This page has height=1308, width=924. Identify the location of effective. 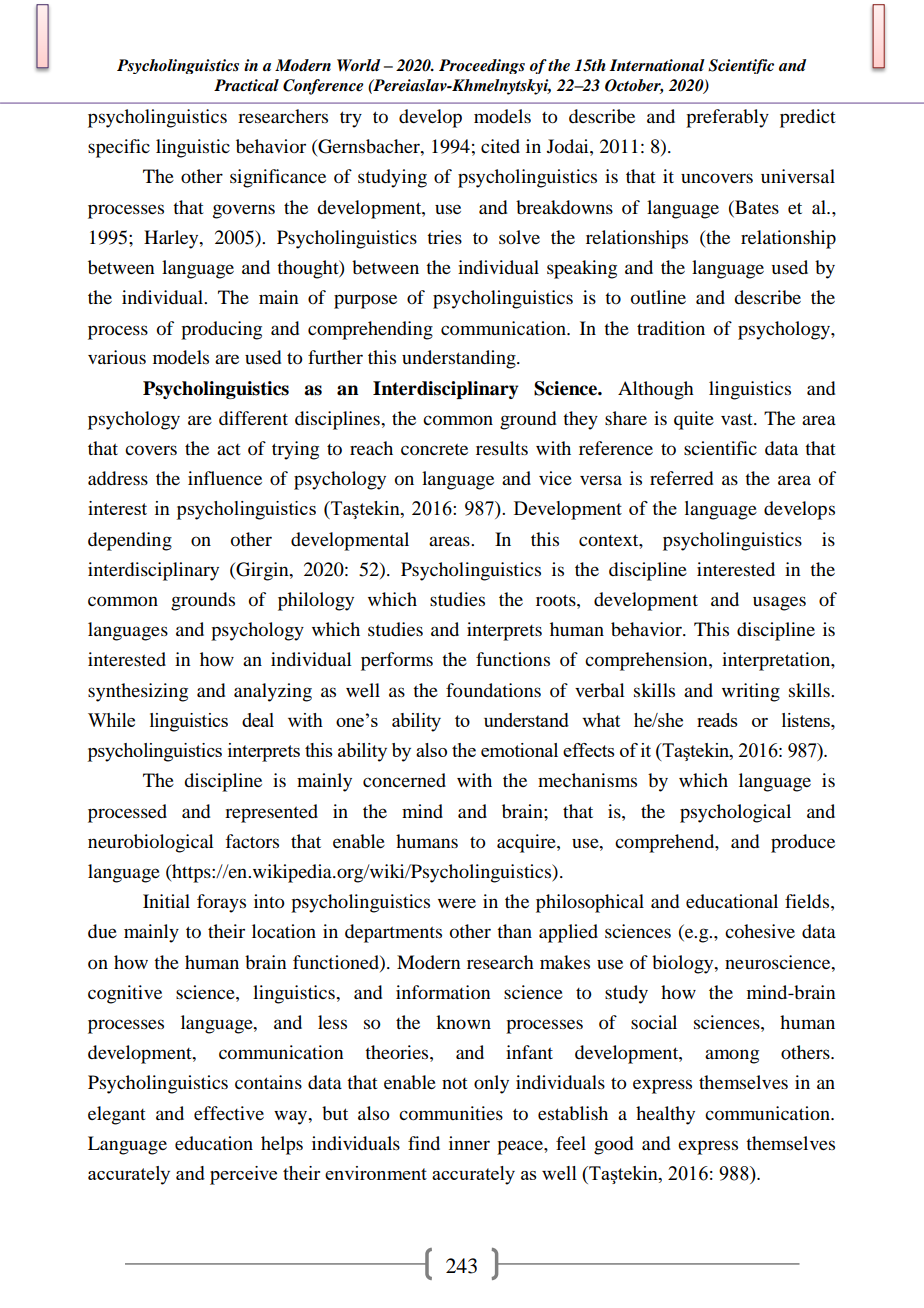
(229, 1113).
